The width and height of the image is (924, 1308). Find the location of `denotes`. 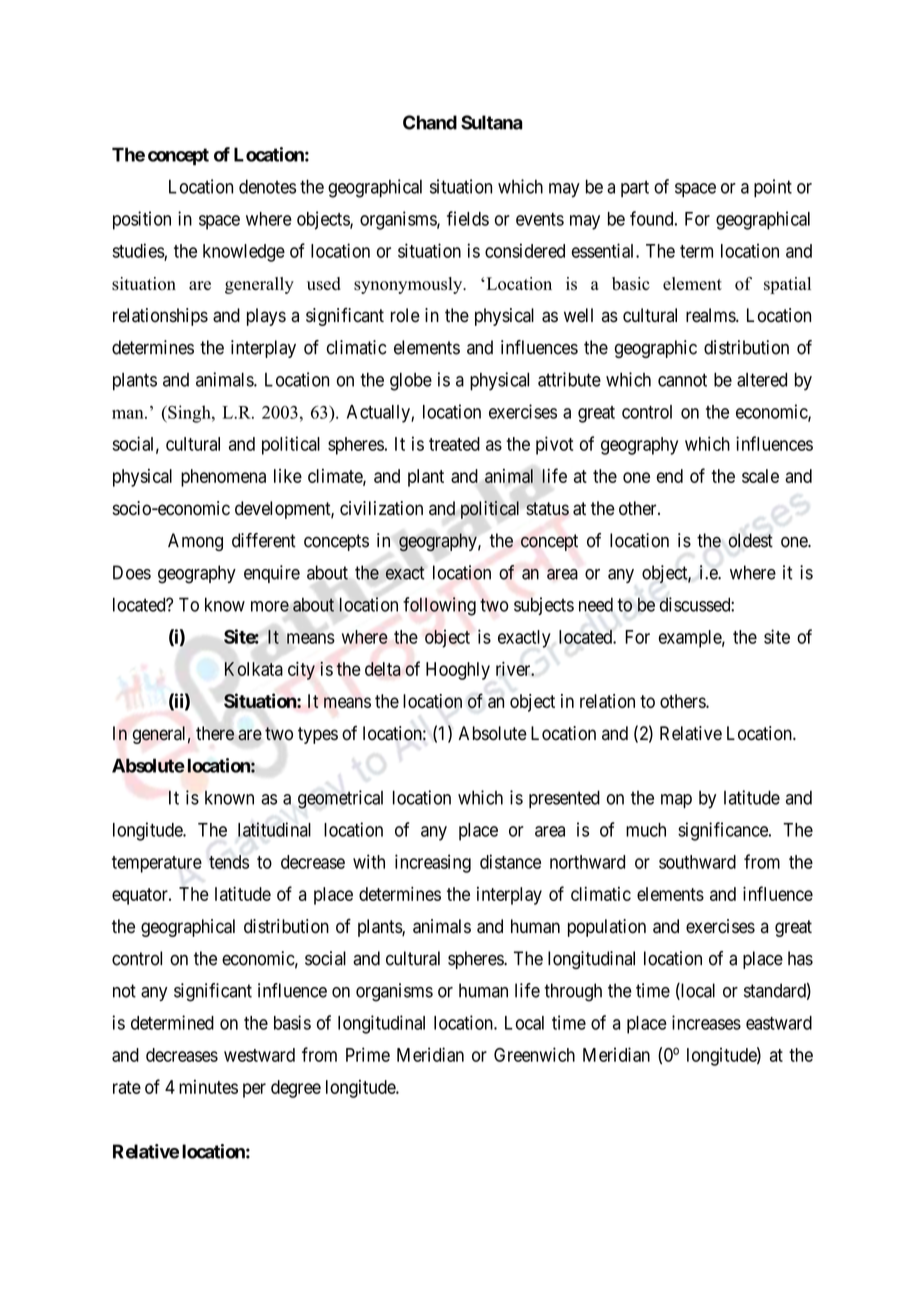

denotes is located at coordinates (267, 186).
